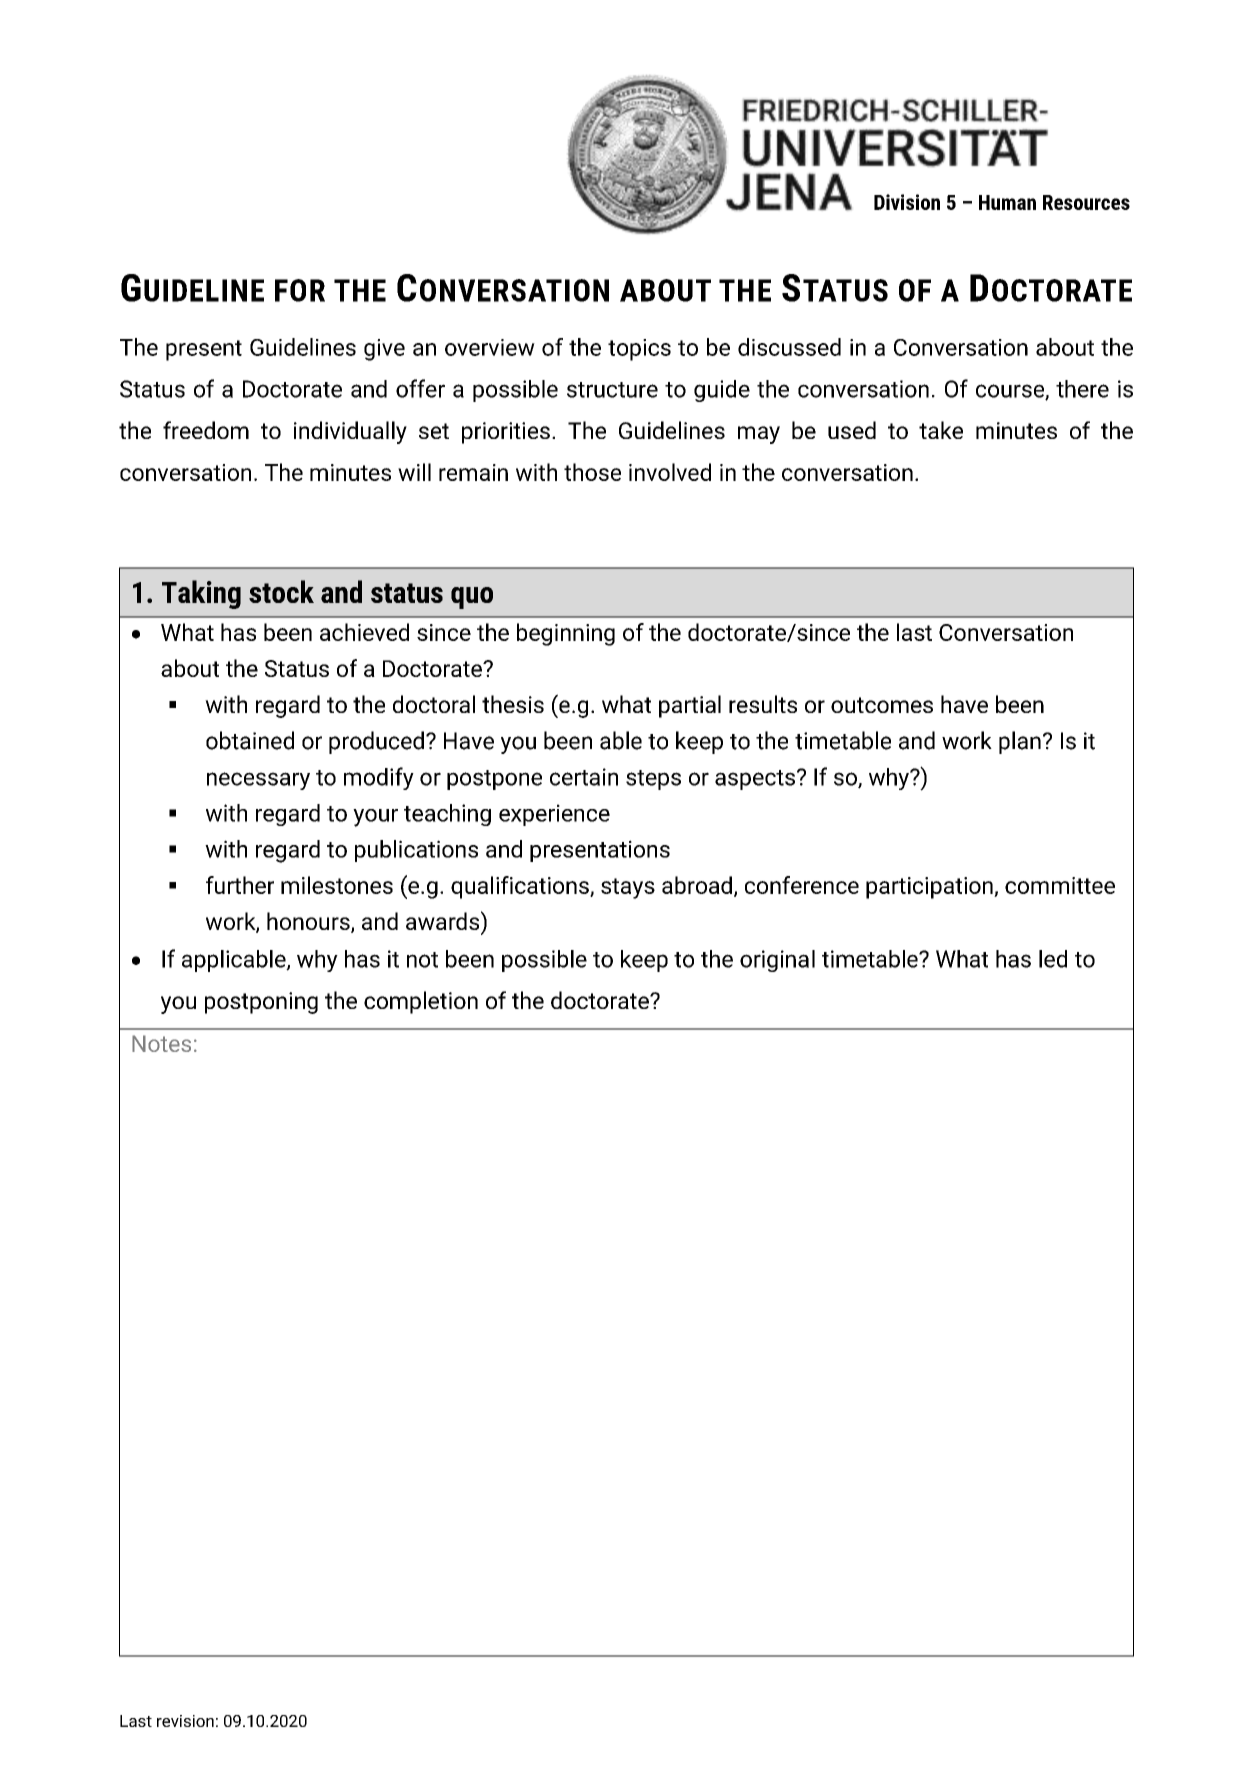 This image has height=1773, width=1254. I want to click on Notes, so click(161, 1043).
